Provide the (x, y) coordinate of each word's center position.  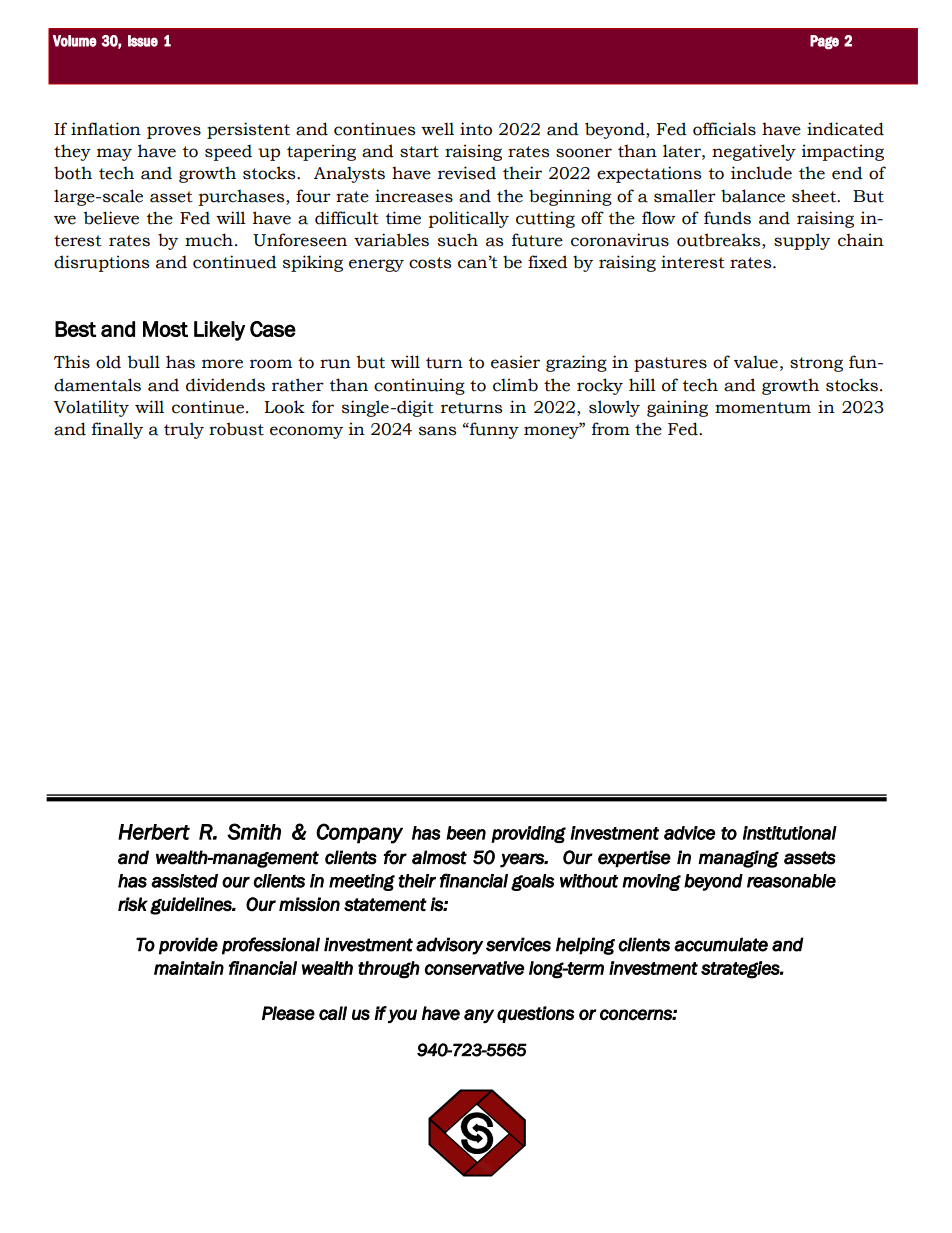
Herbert (154, 832)
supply (802, 241)
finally (117, 430)
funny (493, 430)
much (209, 240)
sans (437, 431)
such (458, 240)
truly (184, 430)
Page (824, 42)
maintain (189, 968)
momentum (763, 408)
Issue (143, 41)
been (466, 833)
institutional (790, 833)
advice (689, 833)
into (476, 129)
